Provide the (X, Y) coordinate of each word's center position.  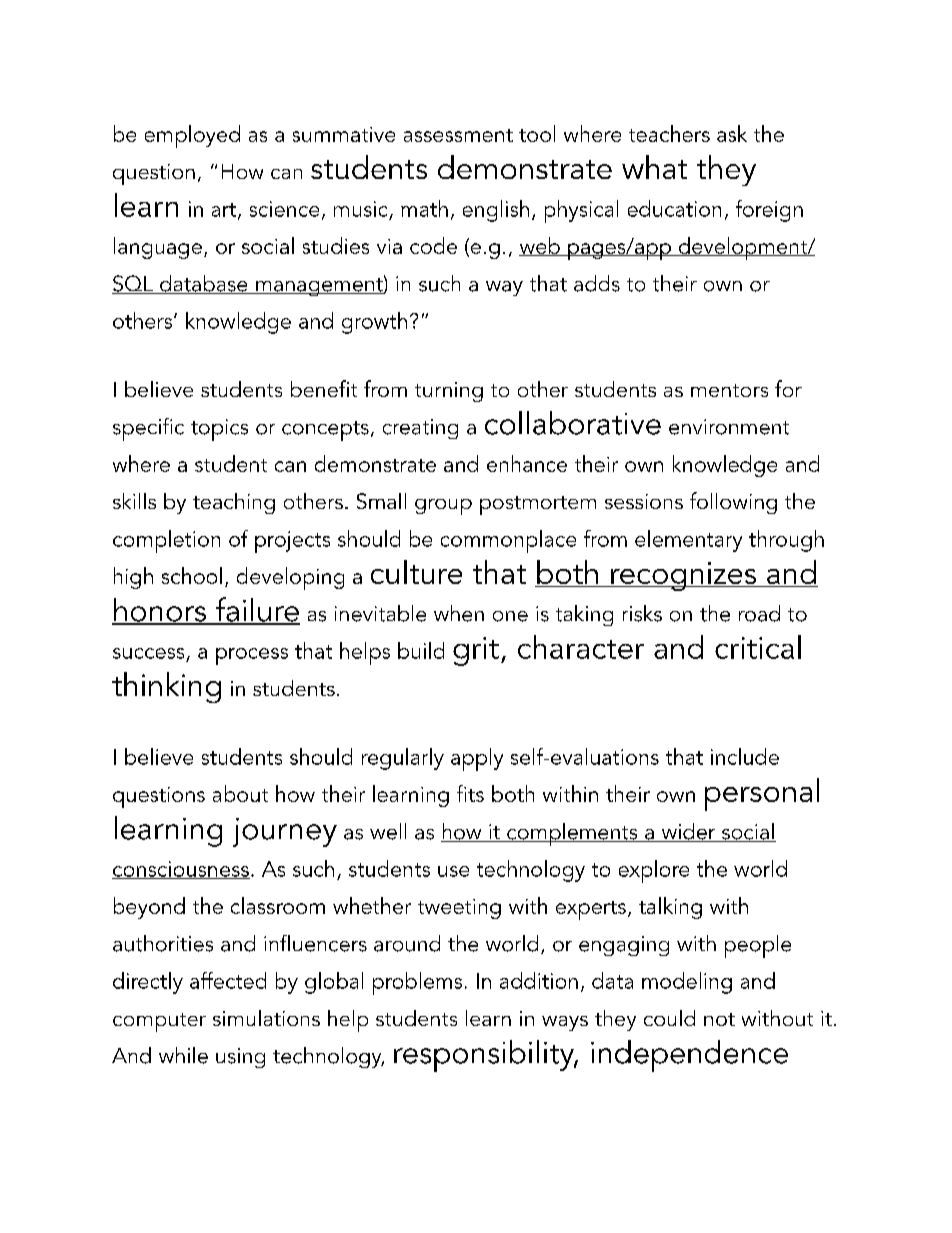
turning (449, 392)
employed (192, 136)
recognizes (684, 576)
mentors (729, 390)
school (192, 575)
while (183, 1055)
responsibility (485, 1056)
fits (470, 793)
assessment (458, 135)
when (459, 613)
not (719, 1019)
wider (688, 832)
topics (219, 430)
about (240, 793)
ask (732, 133)
